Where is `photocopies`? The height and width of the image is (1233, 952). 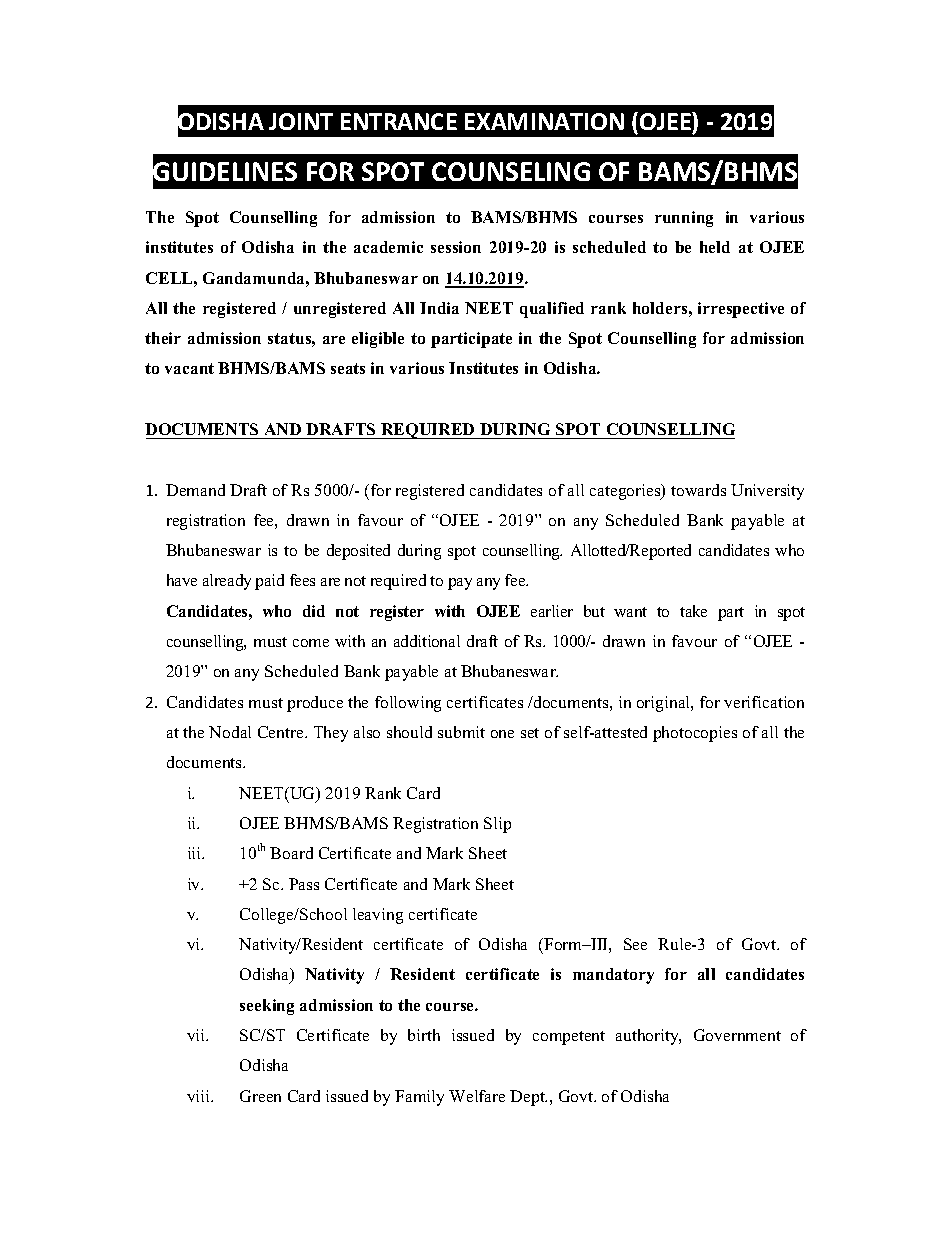
photocopies is located at coordinates (695, 734).
